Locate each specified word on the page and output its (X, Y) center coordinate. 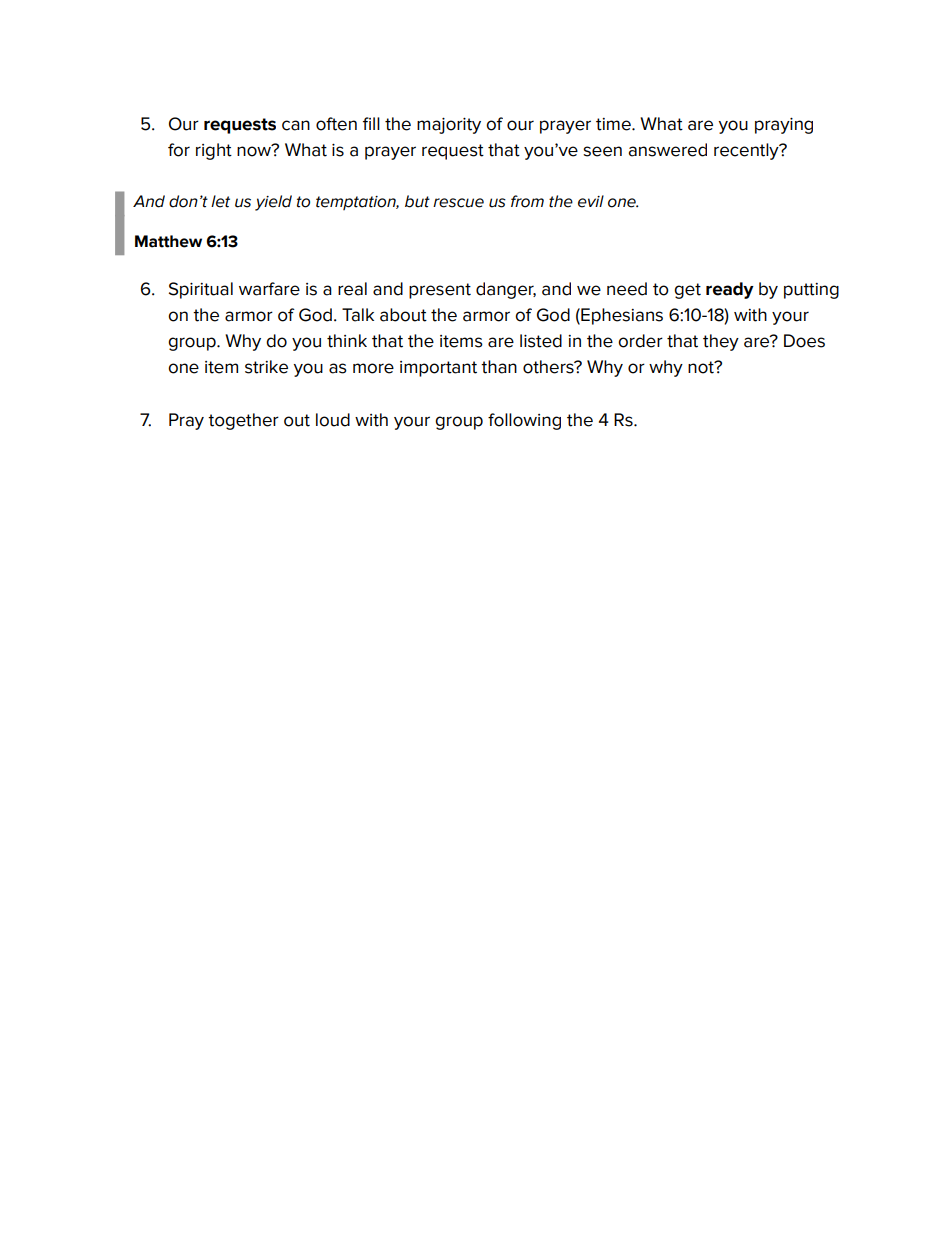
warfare (269, 289)
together (243, 421)
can (296, 125)
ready (730, 290)
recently (747, 151)
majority (449, 126)
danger (506, 290)
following (524, 421)
